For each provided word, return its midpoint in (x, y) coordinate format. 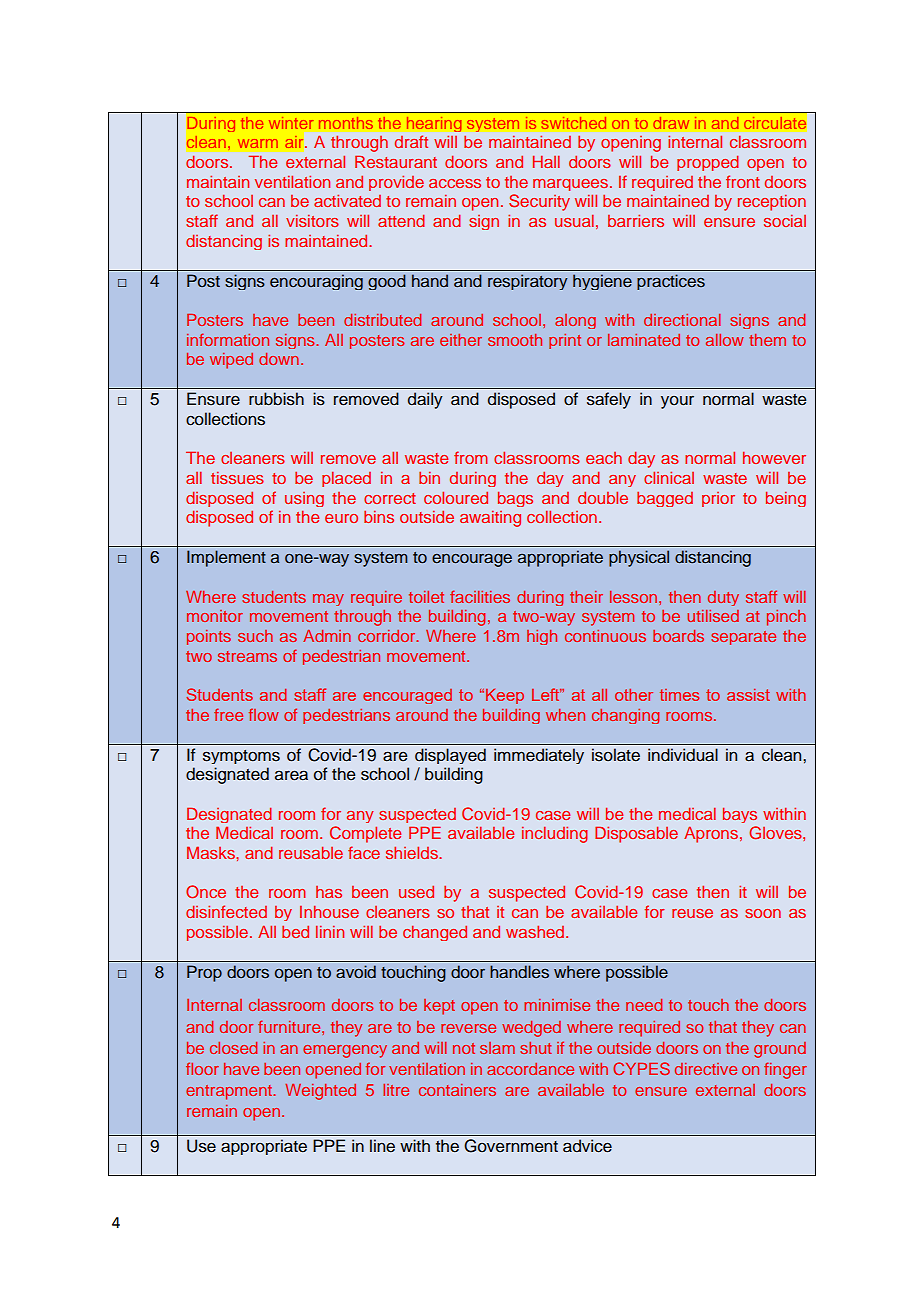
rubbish (276, 399)
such (255, 636)
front (743, 181)
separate (743, 638)
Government (511, 1146)
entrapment (230, 1092)
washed (536, 932)
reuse (692, 913)
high (542, 637)
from (470, 457)
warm (258, 143)
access (455, 183)
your (677, 402)
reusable (311, 852)
